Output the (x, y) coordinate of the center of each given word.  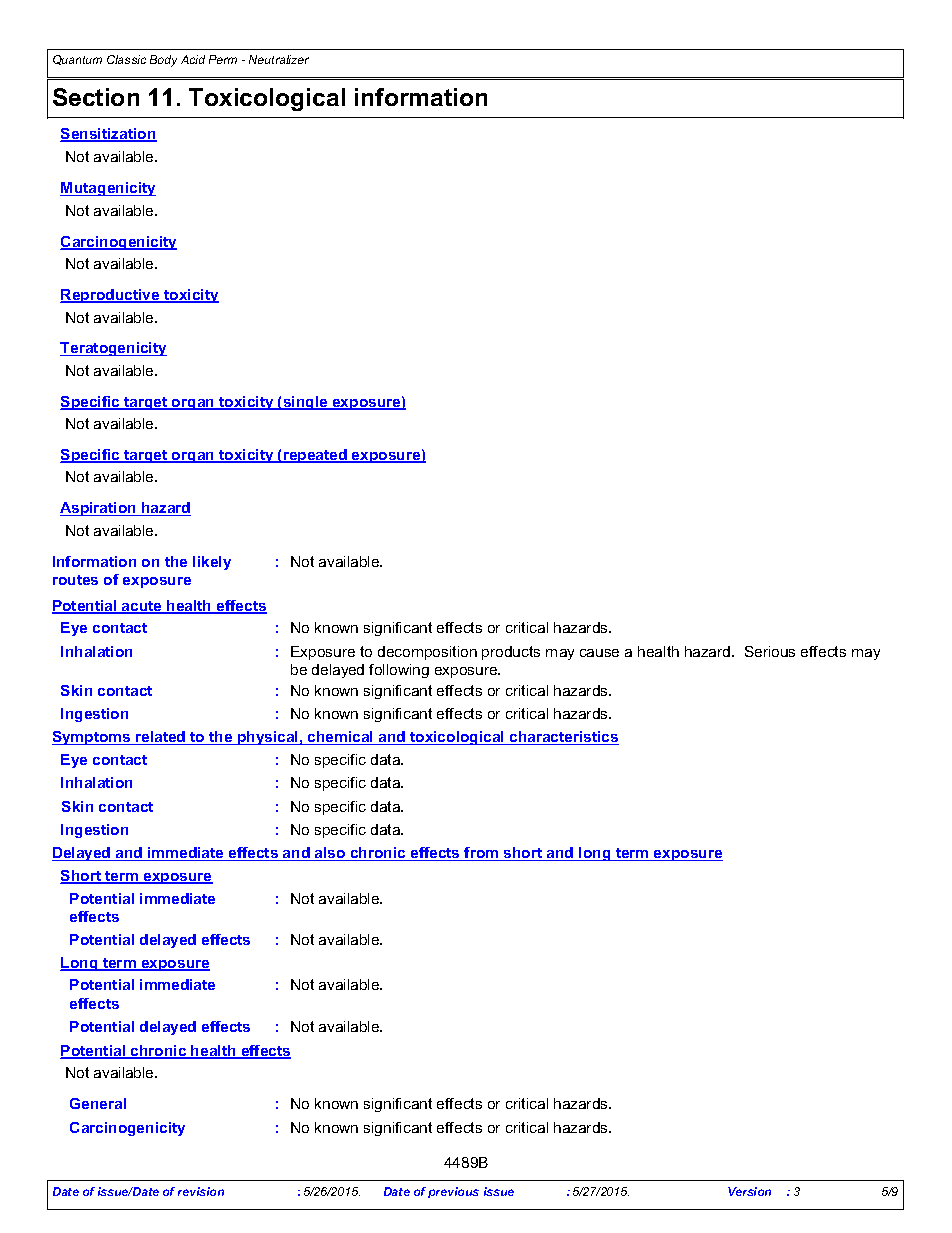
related (161, 738)
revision (201, 1191)
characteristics (563, 738)
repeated (315, 456)
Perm (223, 59)
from (482, 854)
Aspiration (99, 509)
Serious (770, 651)
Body (163, 61)
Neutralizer (279, 59)
